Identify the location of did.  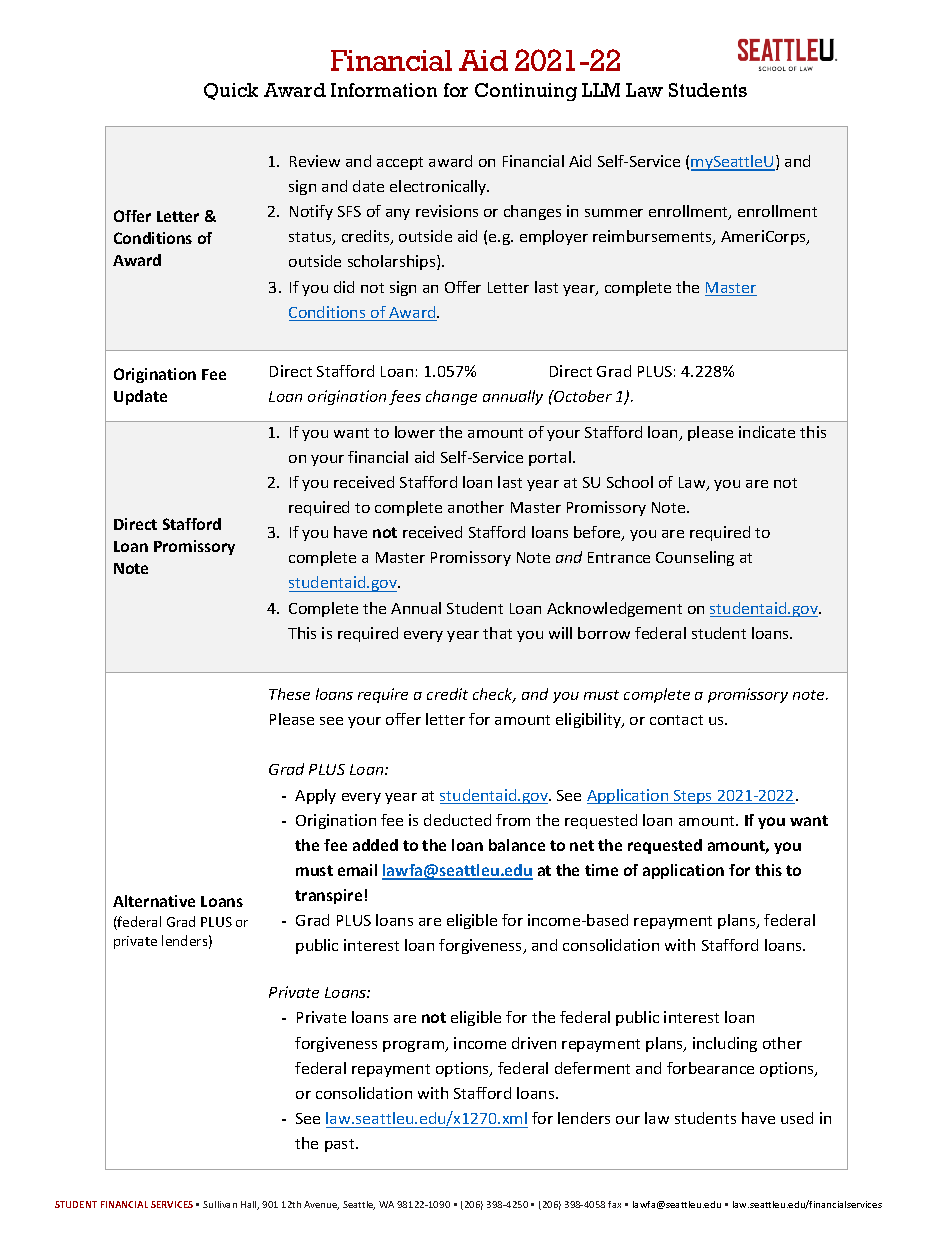
(344, 287).
